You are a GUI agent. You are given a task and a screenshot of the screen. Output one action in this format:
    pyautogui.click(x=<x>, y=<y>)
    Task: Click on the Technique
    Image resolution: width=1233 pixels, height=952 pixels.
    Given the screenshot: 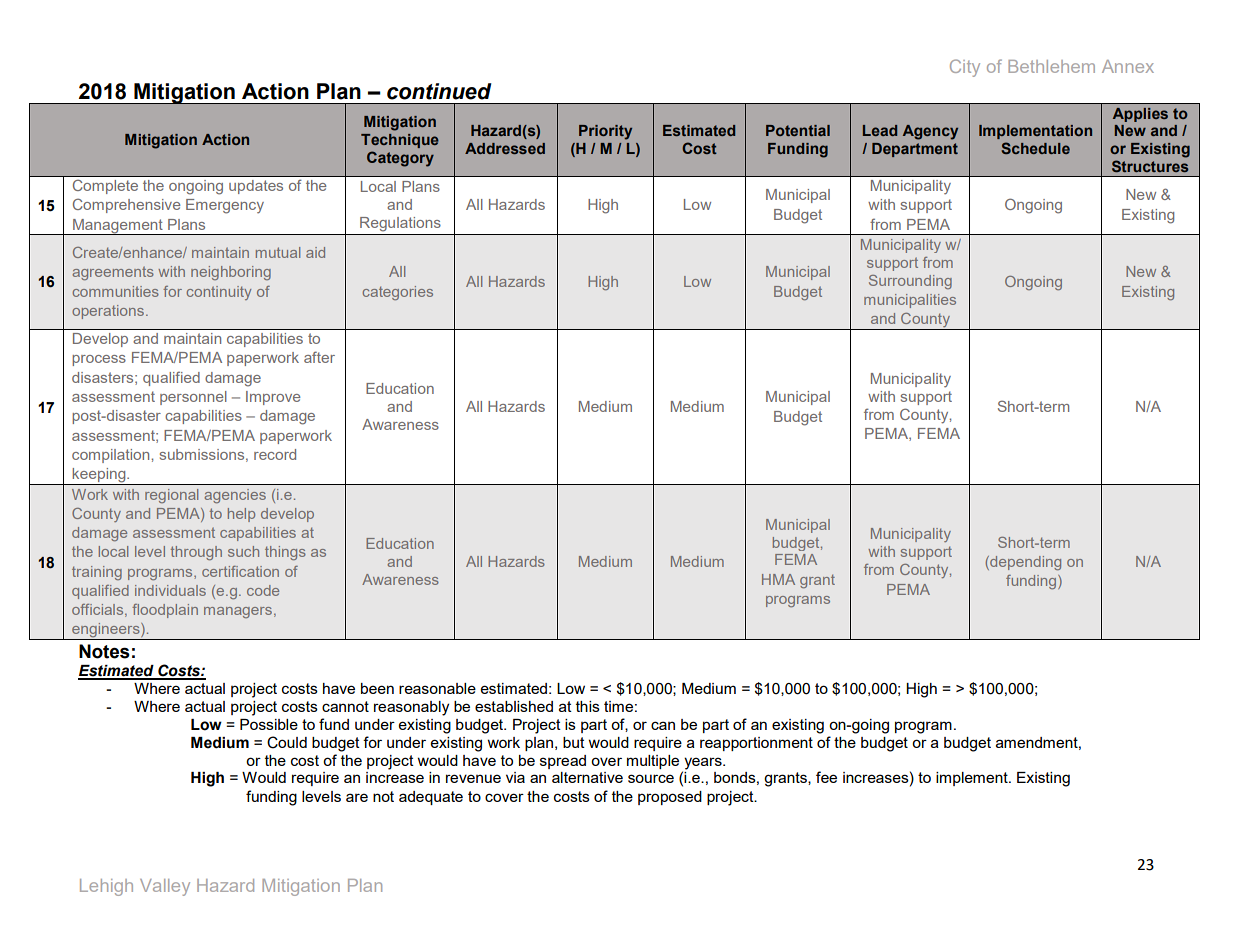 What is the action you would take?
    pyautogui.click(x=400, y=141)
